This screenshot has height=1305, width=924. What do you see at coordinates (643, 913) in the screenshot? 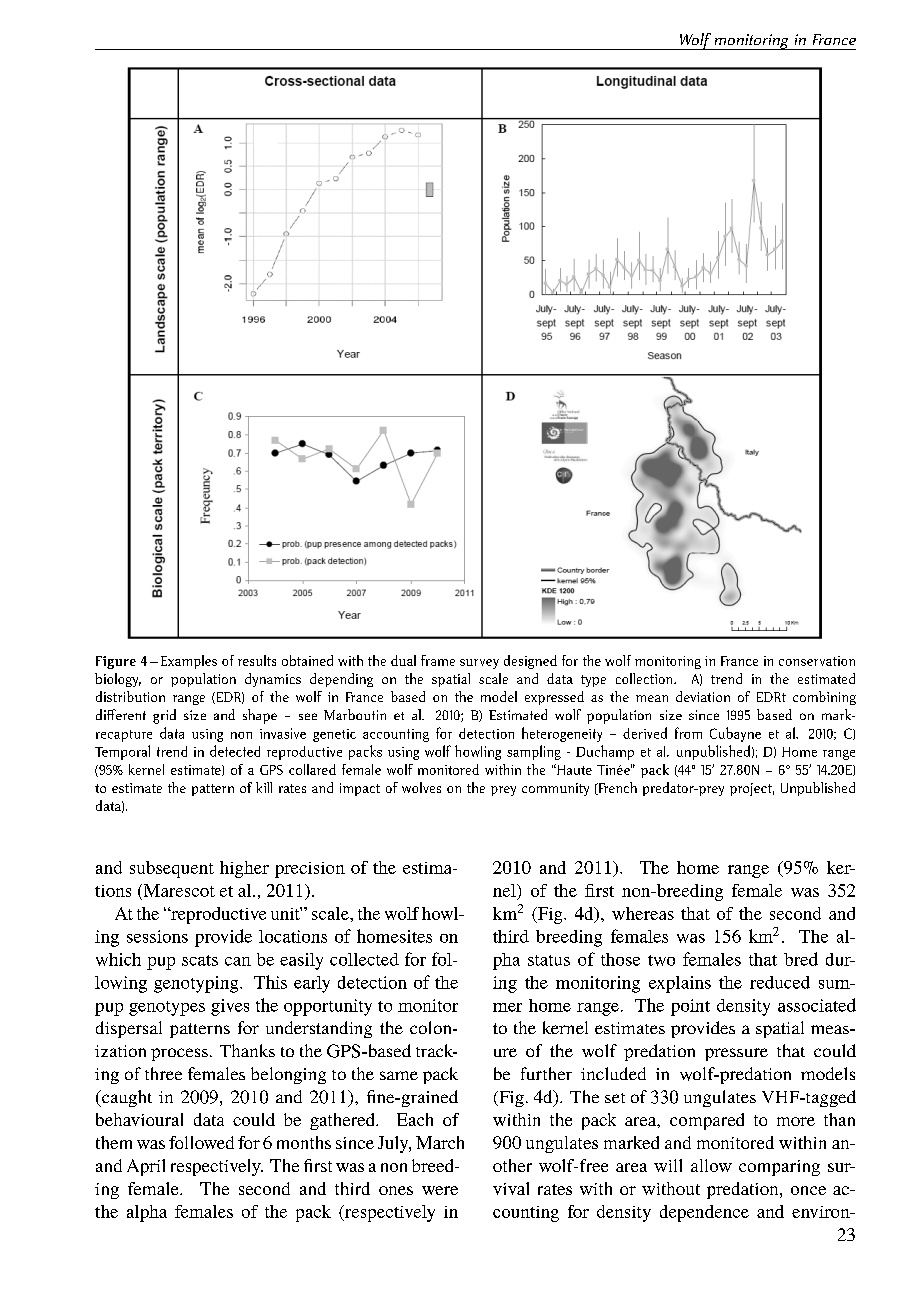
I see `whereas` at bounding box center [643, 913].
